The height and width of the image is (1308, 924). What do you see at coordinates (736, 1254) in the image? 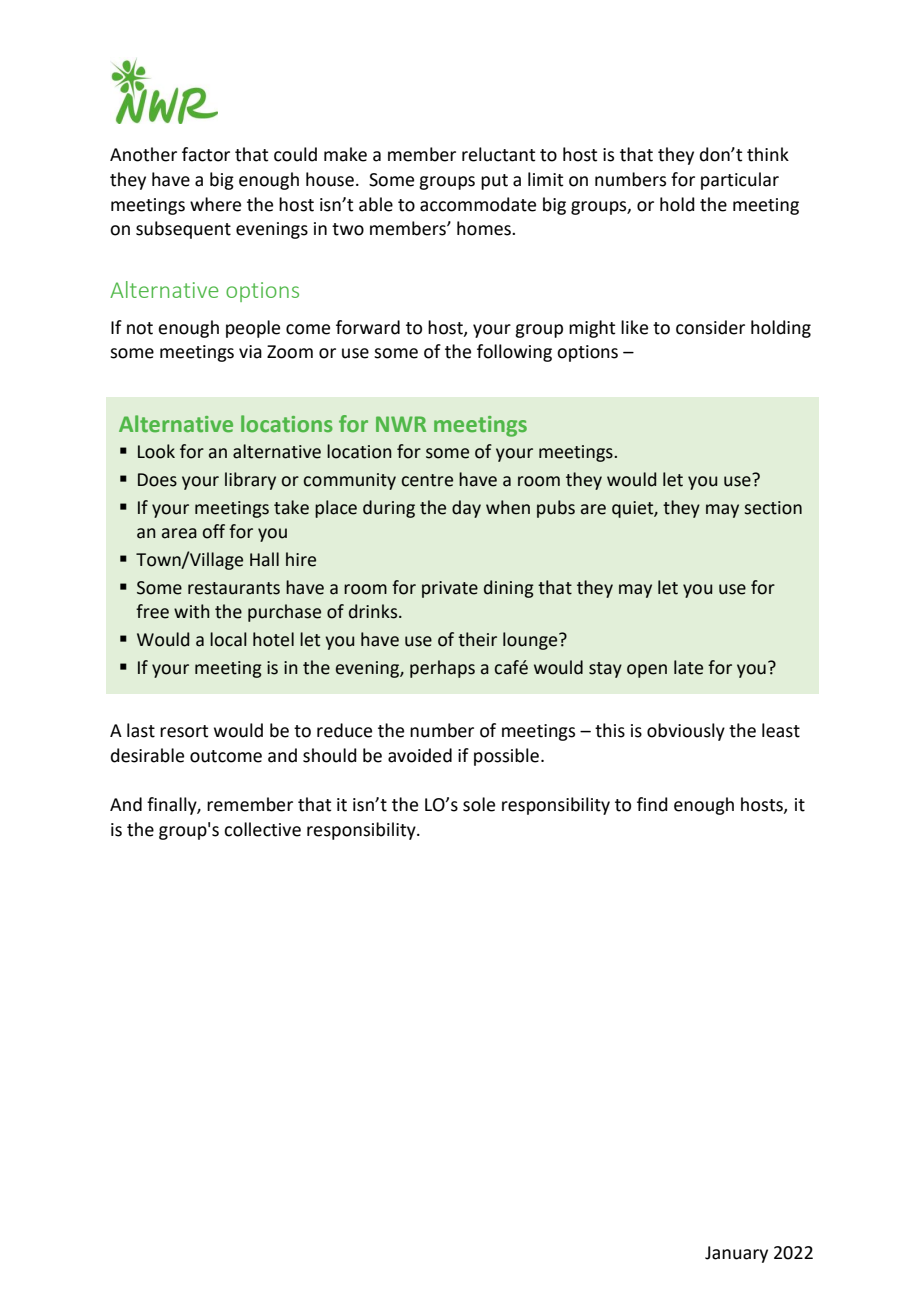
I see `January` at bounding box center [736, 1254].
